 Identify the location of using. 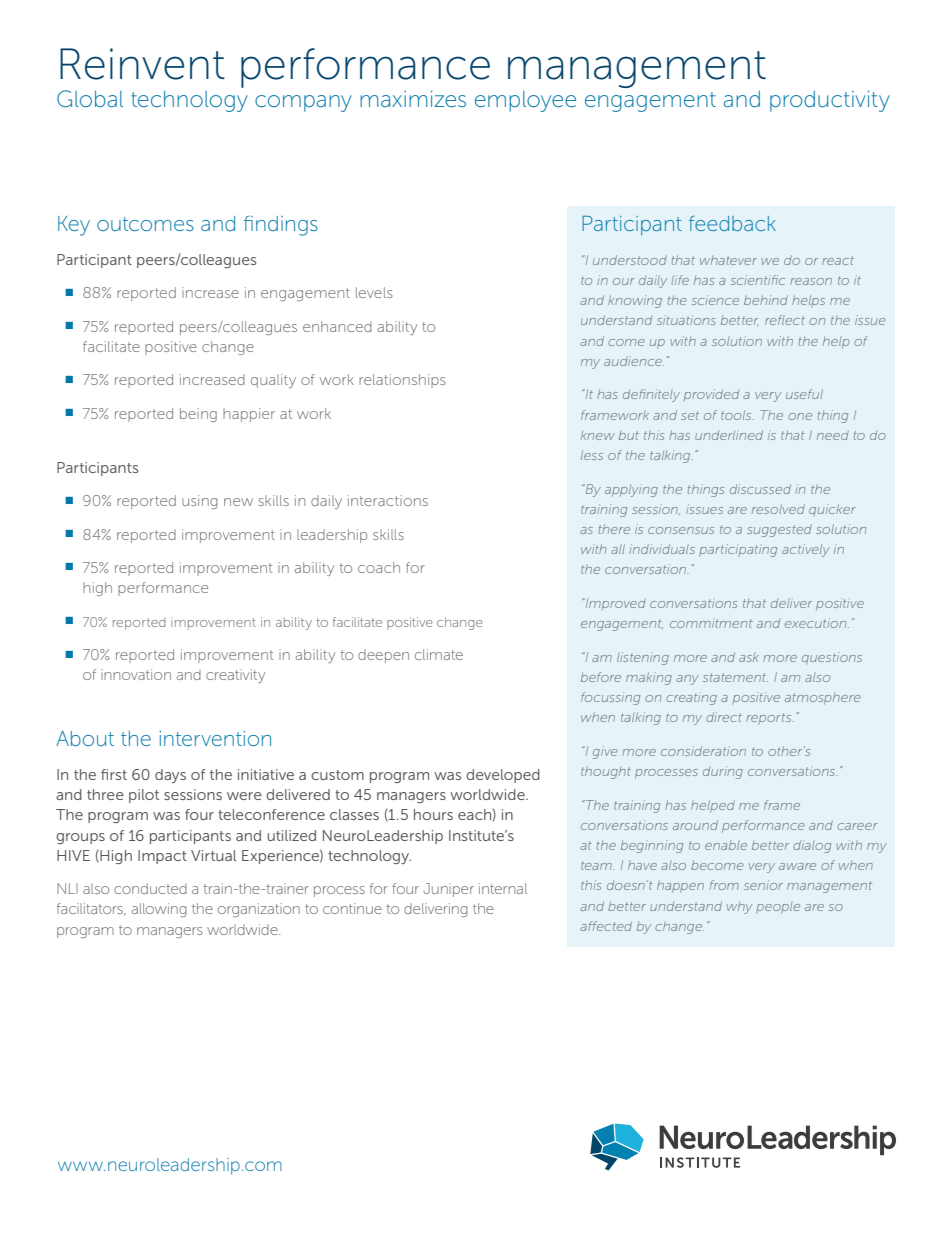
(199, 502).
